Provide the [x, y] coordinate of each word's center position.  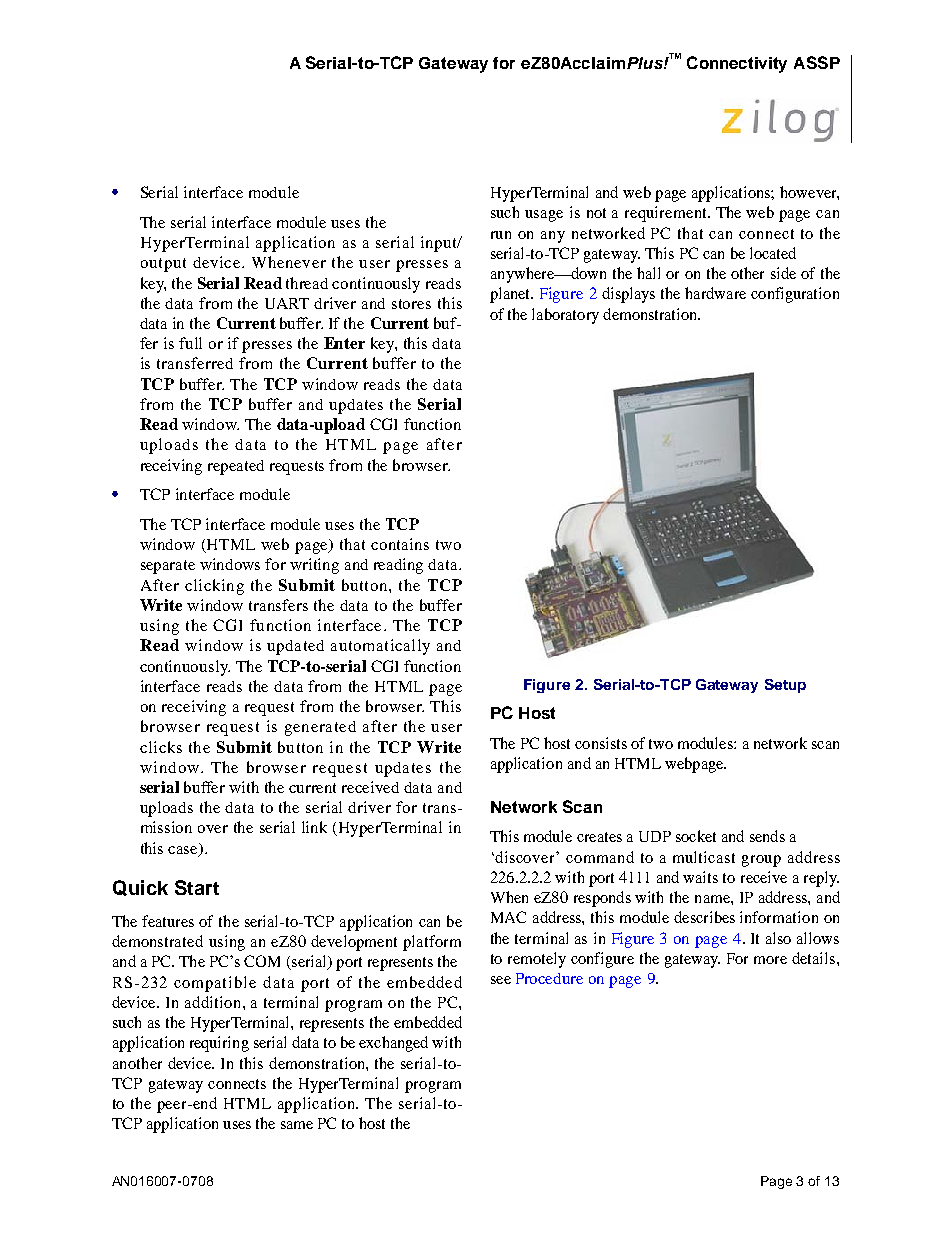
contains [400, 544]
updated [295, 647]
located [773, 253]
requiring [219, 1044]
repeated [236, 467]
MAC [508, 917]
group [761, 861]
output [163, 265]
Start [197, 887]
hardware [715, 293]
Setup [785, 686]
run [501, 235]
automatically [380, 647]
